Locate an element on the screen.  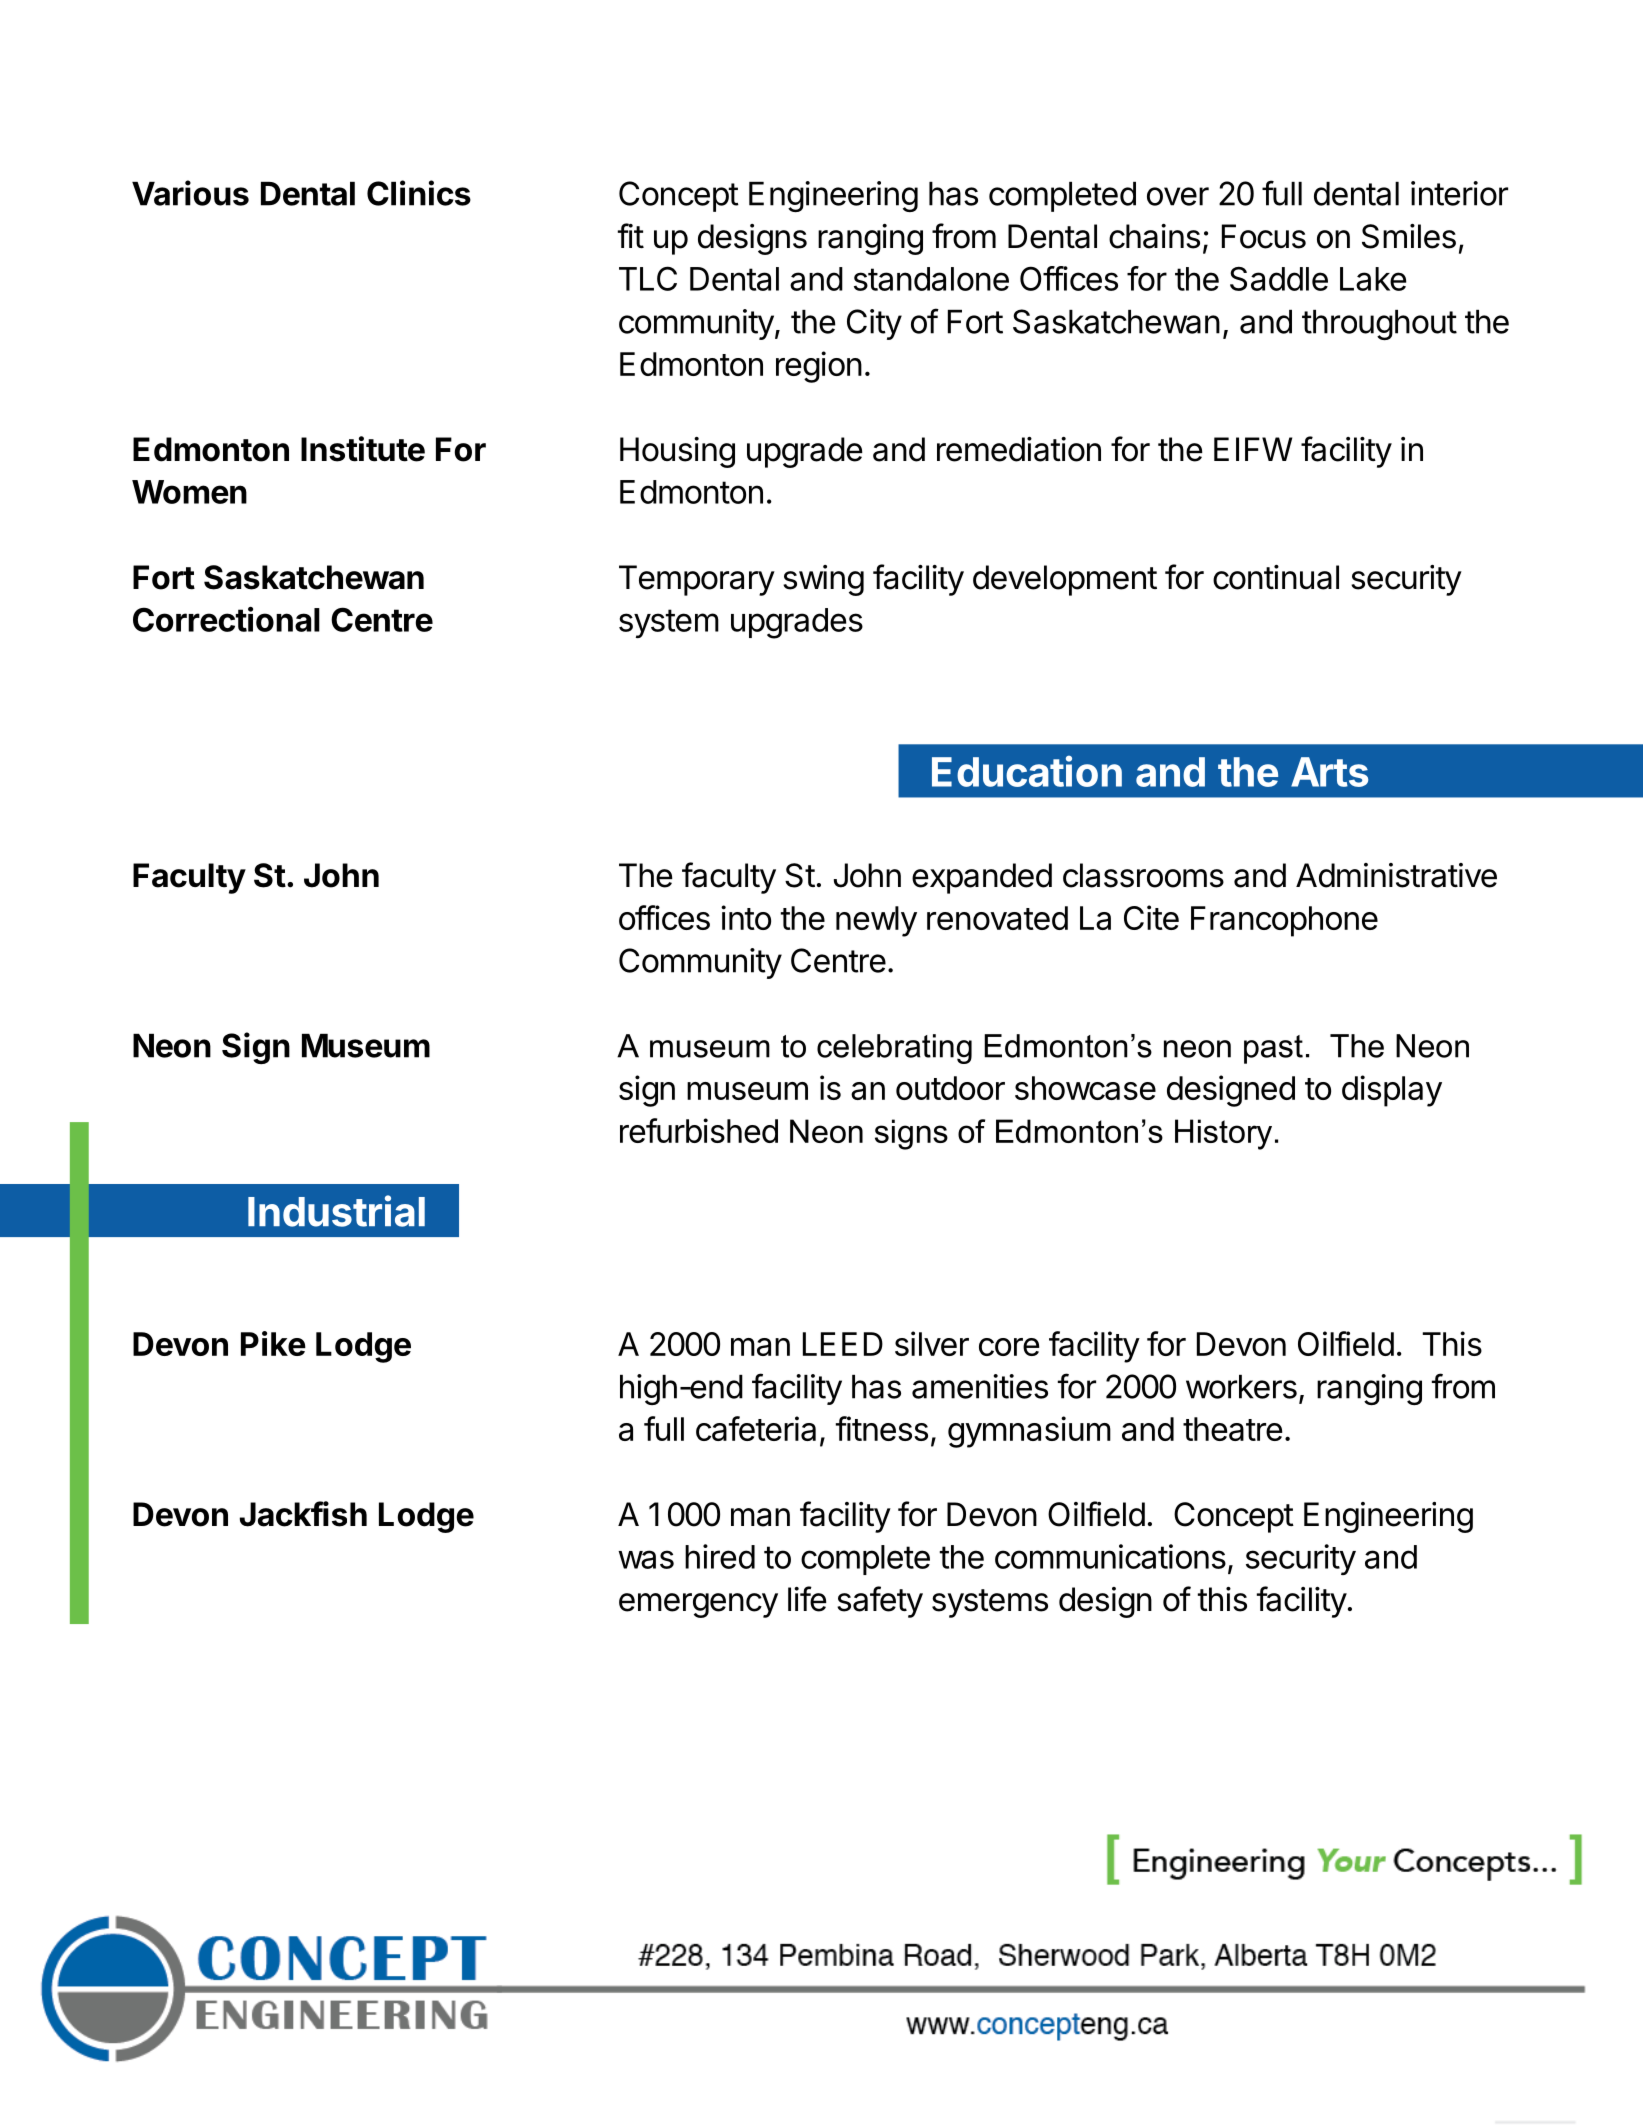
Focus is located at coordinates (1264, 236).
